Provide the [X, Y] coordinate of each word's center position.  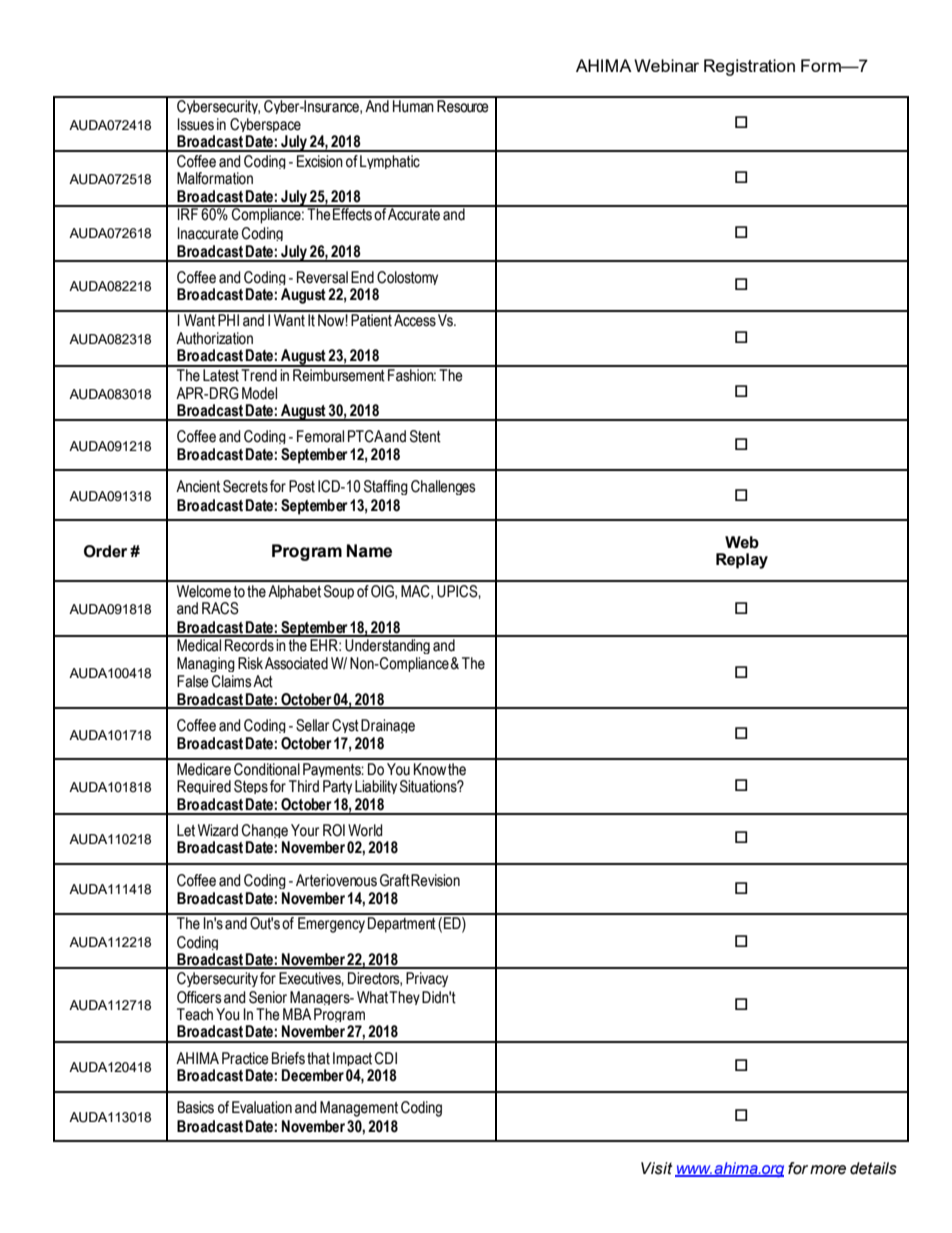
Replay [742, 561]
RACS [220, 608]
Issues [195, 124]
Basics [195, 1107]
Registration [749, 67]
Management [359, 1109]
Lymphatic [390, 162]
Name [369, 551]
